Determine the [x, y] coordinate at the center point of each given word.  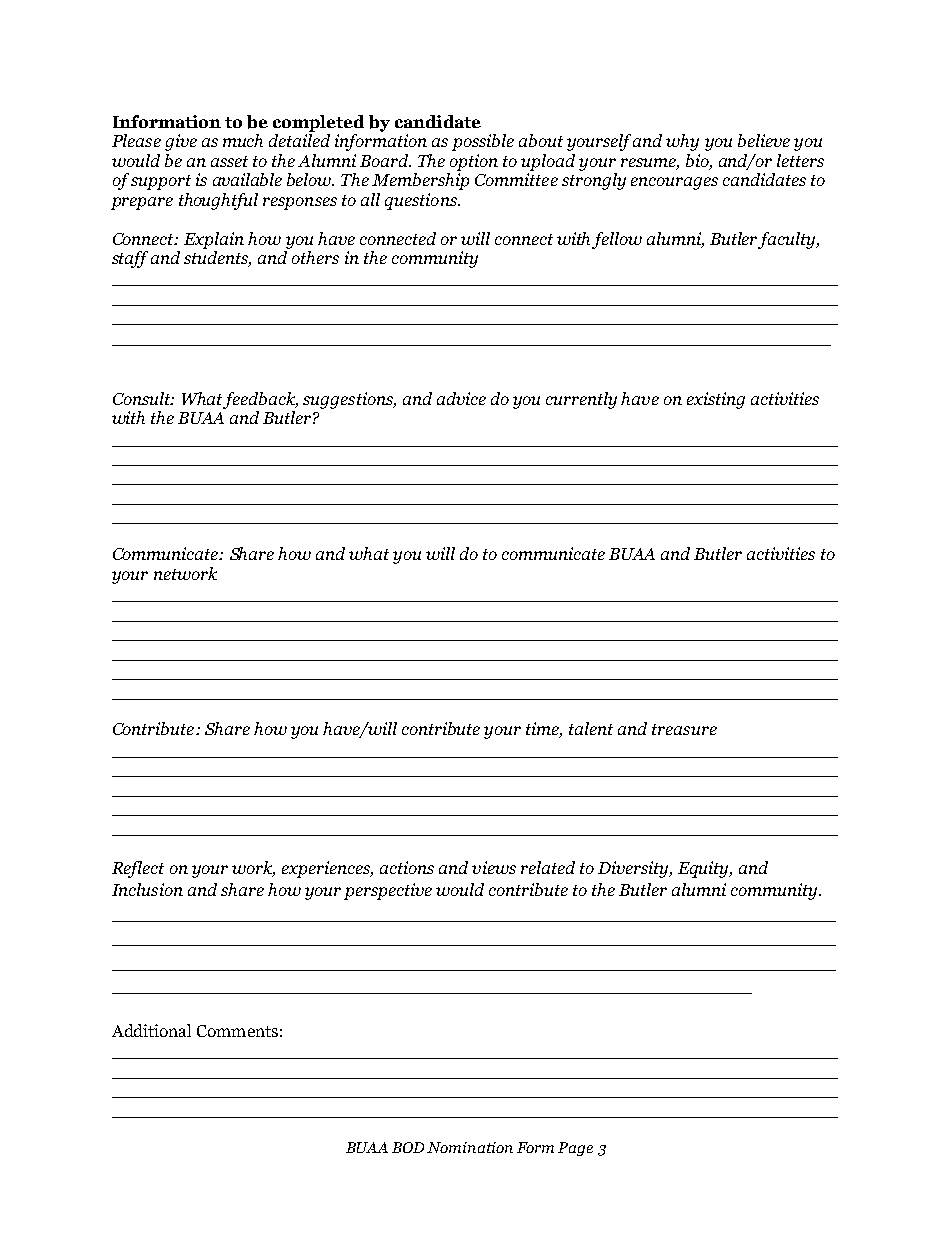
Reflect [138, 869]
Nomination [470, 1147]
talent [591, 728]
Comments [237, 1031]
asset [229, 161]
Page [575, 1149]
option [474, 162]
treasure [684, 729]
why [682, 142]
